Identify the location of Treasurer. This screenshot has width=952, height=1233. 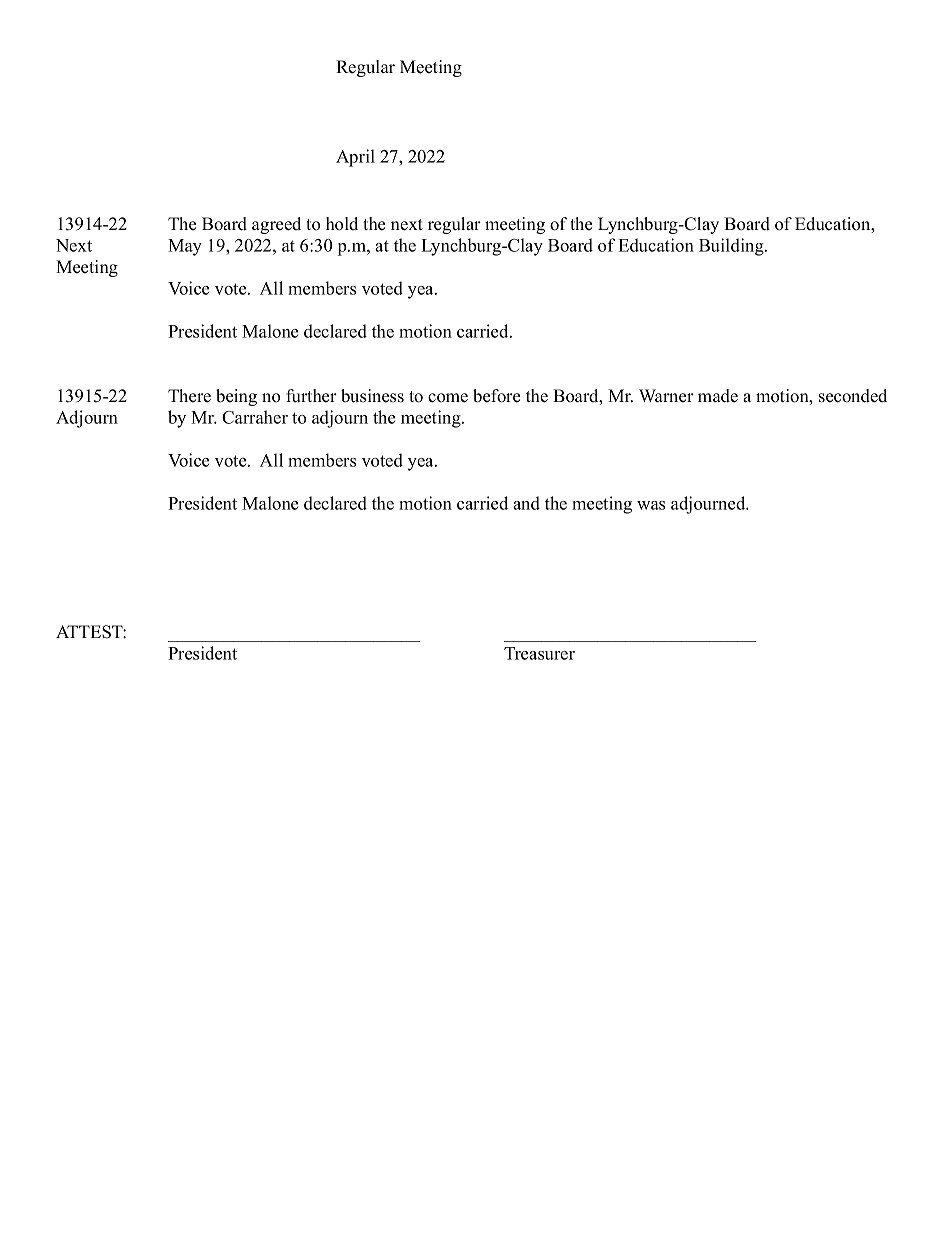
(539, 653).
